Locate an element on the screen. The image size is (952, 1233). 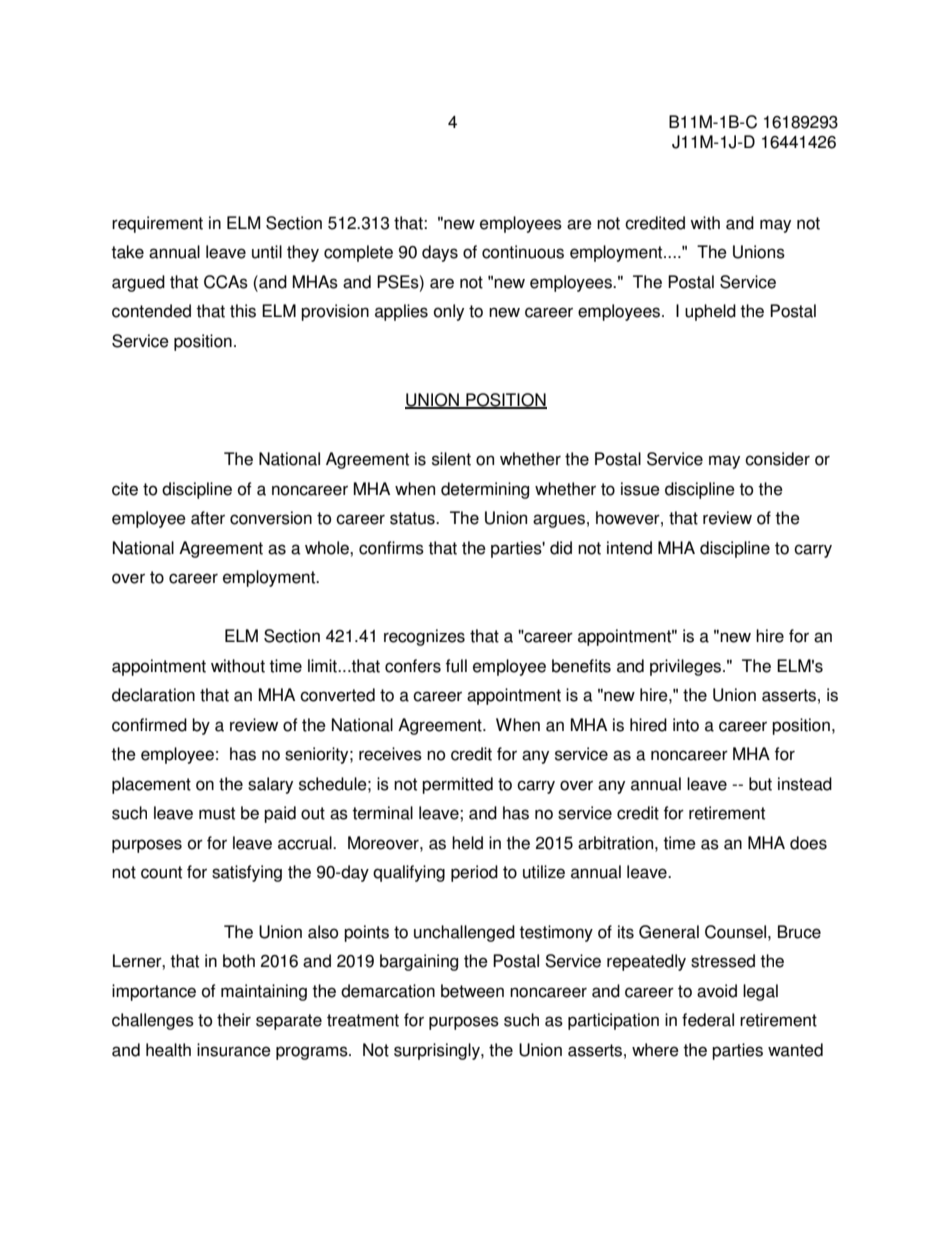
determining is located at coordinates (485, 490).
